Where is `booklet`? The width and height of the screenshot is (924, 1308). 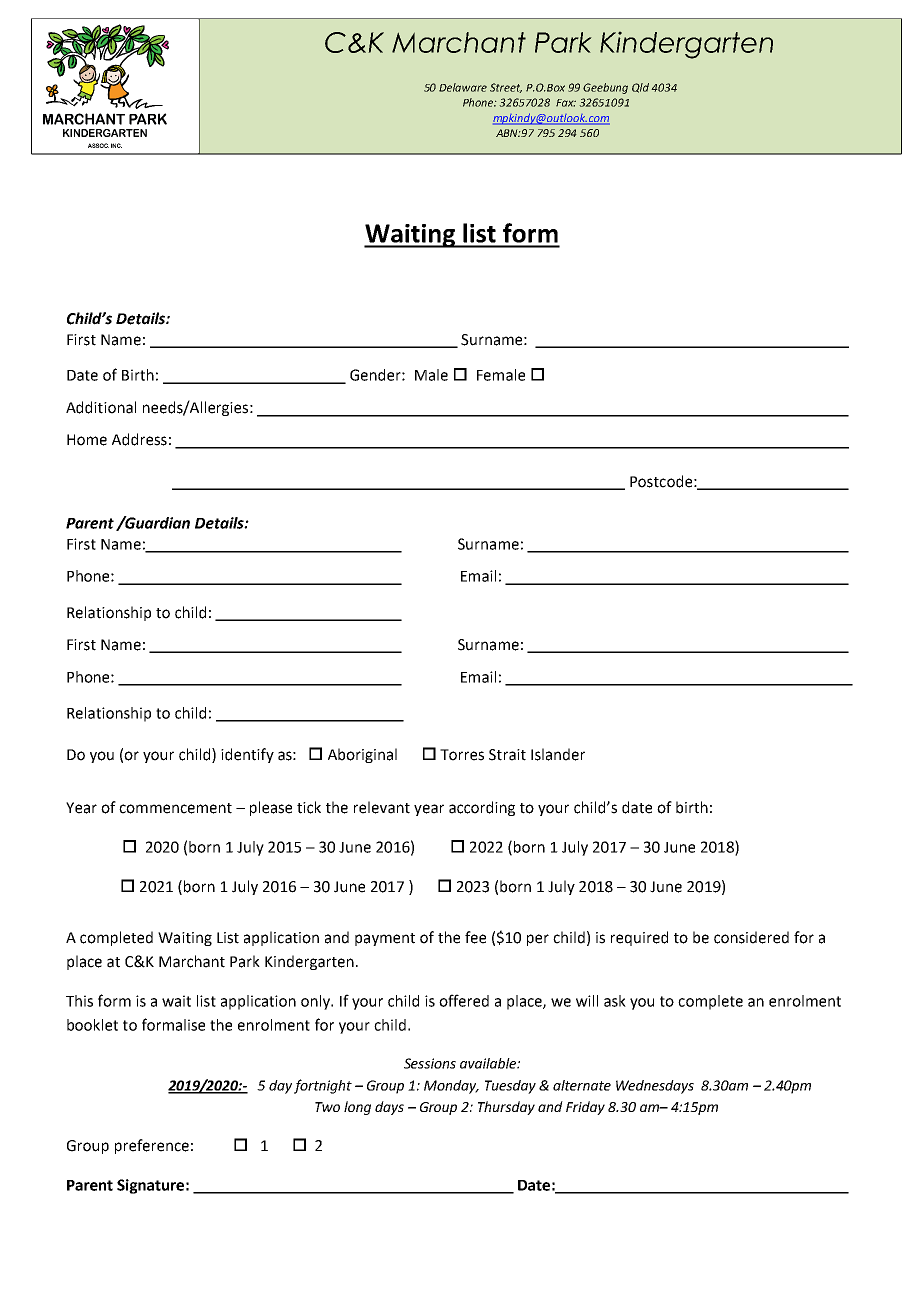 booklet is located at coordinates (92, 1025).
